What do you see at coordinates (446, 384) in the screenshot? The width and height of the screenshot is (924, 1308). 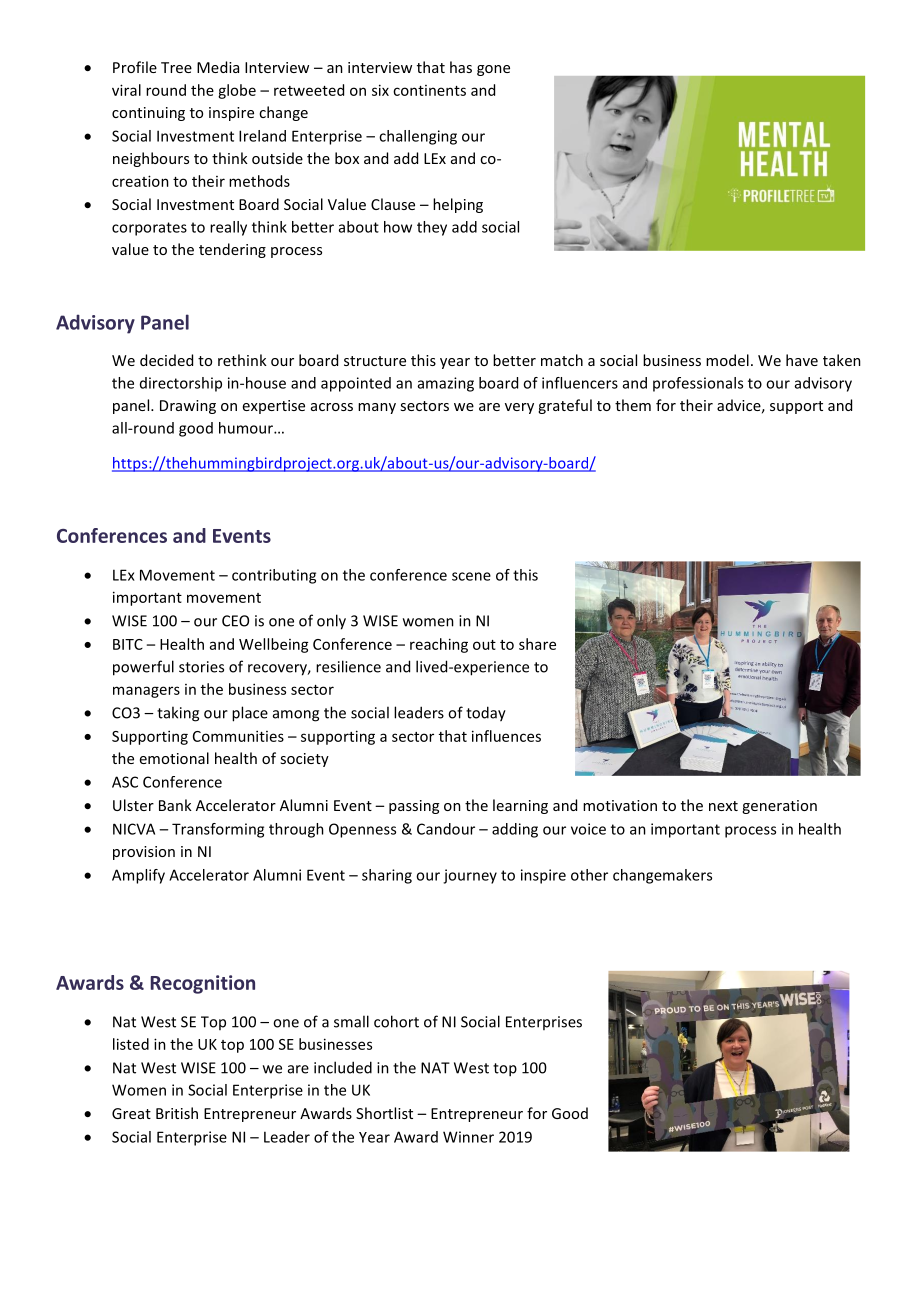 I see `amazing` at bounding box center [446, 384].
